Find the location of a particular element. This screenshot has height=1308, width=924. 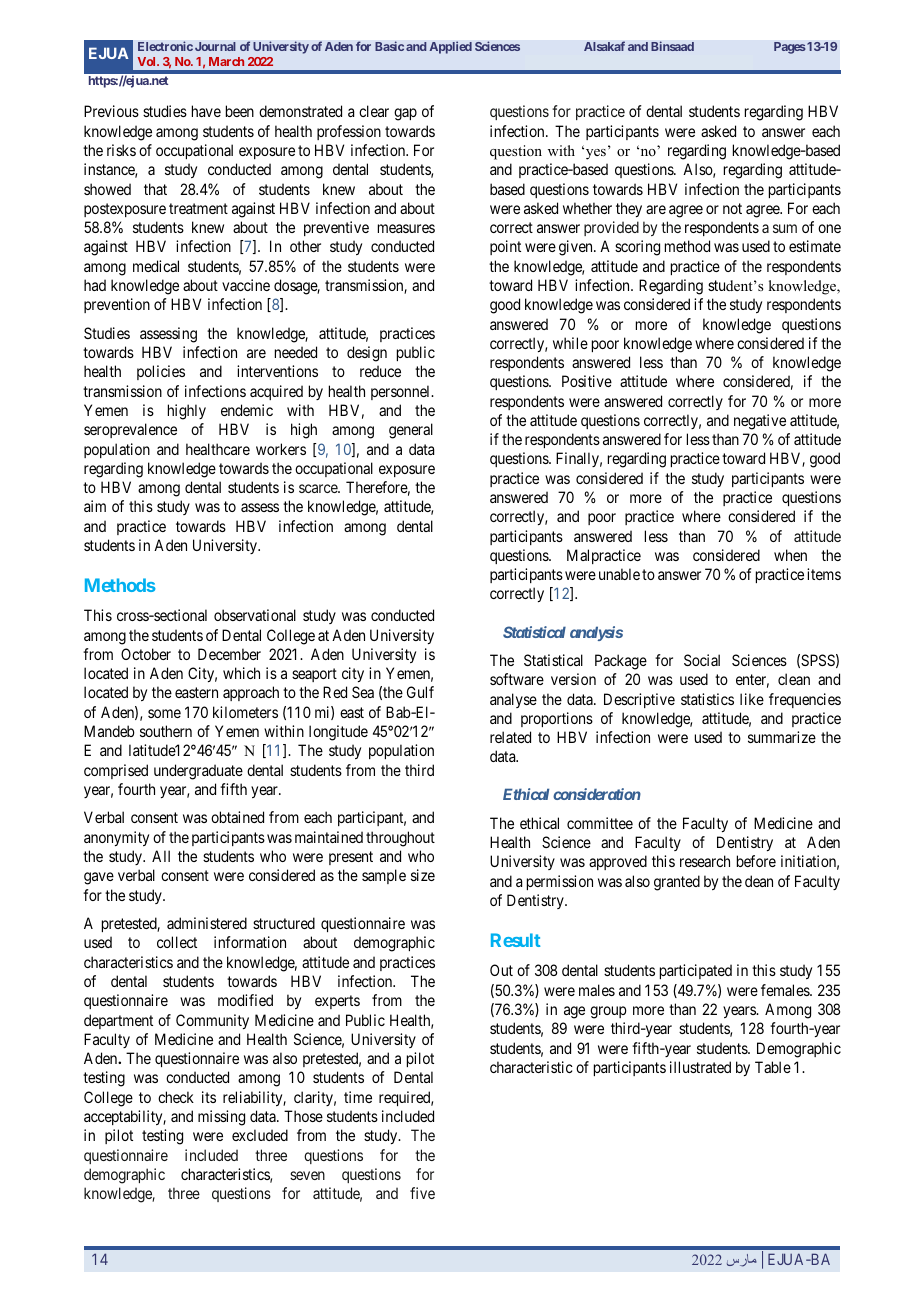

Applied is located at coordinates (450, 47).
